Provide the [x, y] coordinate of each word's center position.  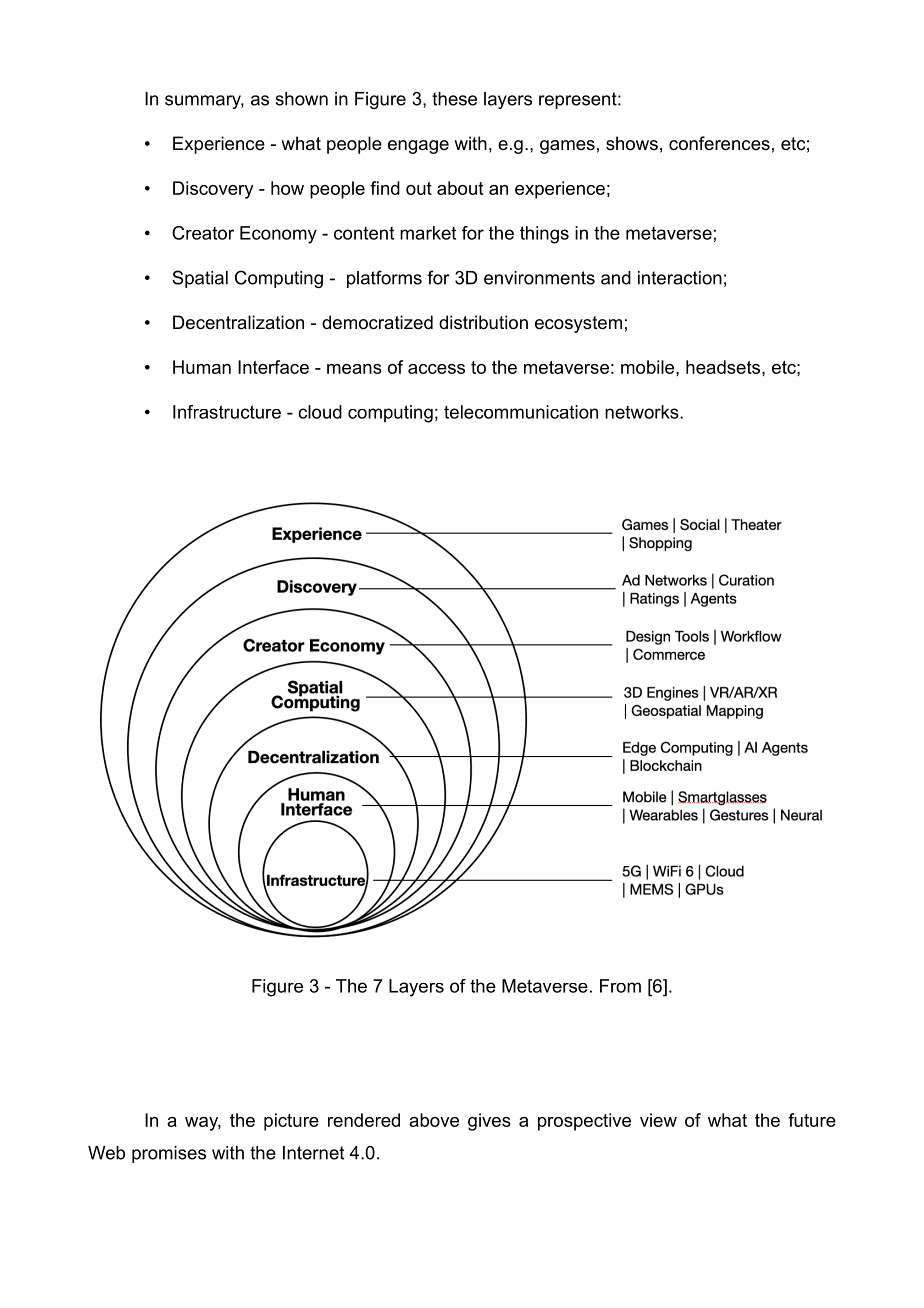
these [454, 99]
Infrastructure [227, 412]
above [434, 1120]
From [620, 986]
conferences [719, 143]
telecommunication [521, 412]
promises [169, 1154]
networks [643, 412]
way [203, 1124]
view [658, 1120]
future [812, 1120]
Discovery [213, 190]
